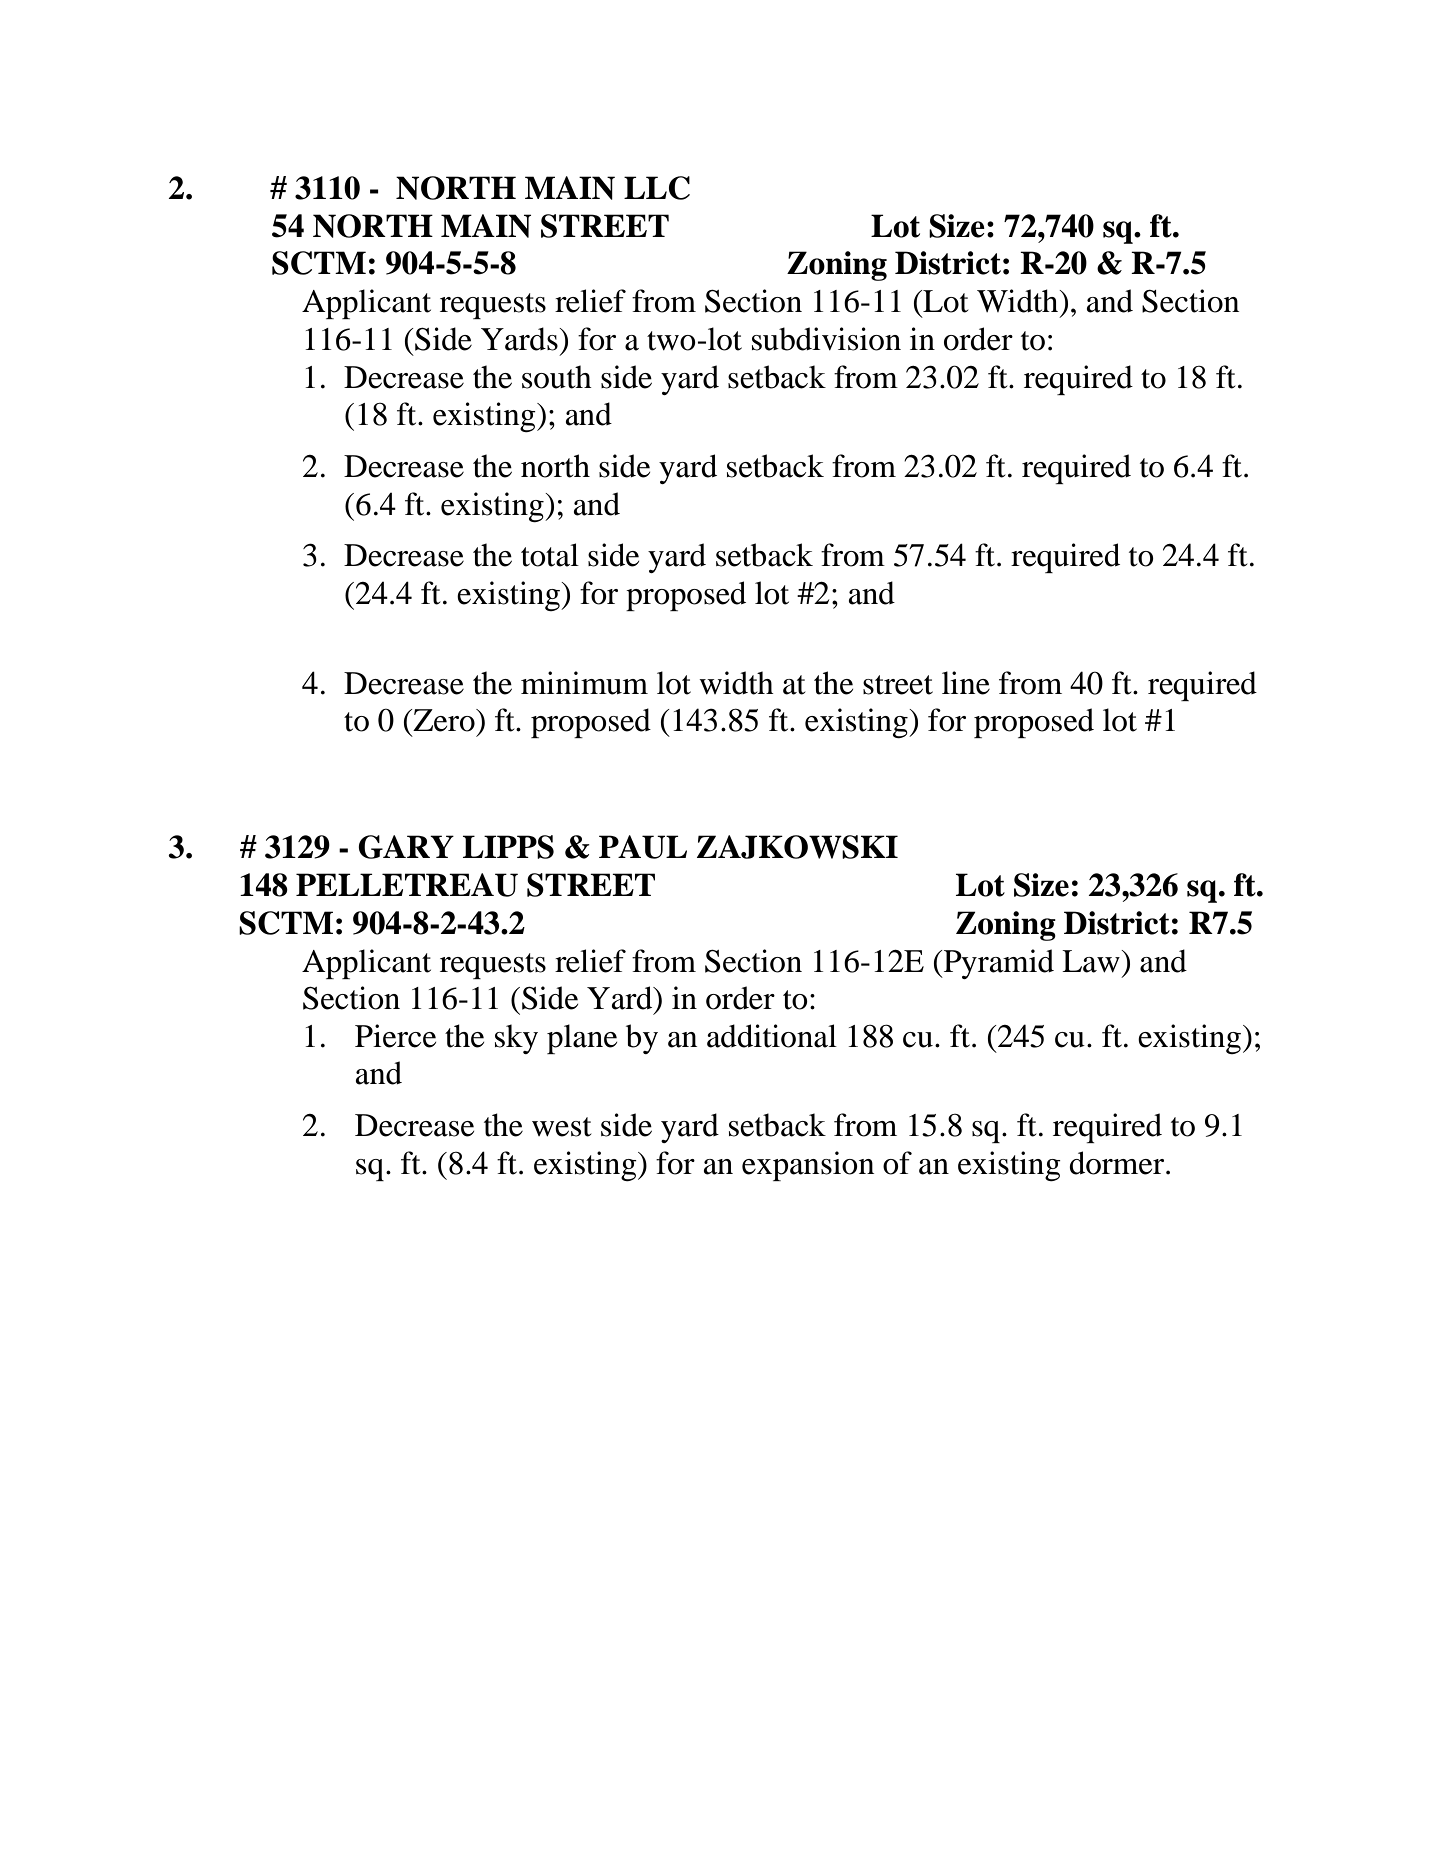 This screenshot has width=1433, height=1854. I want to click on west, so click(561, 1127).
